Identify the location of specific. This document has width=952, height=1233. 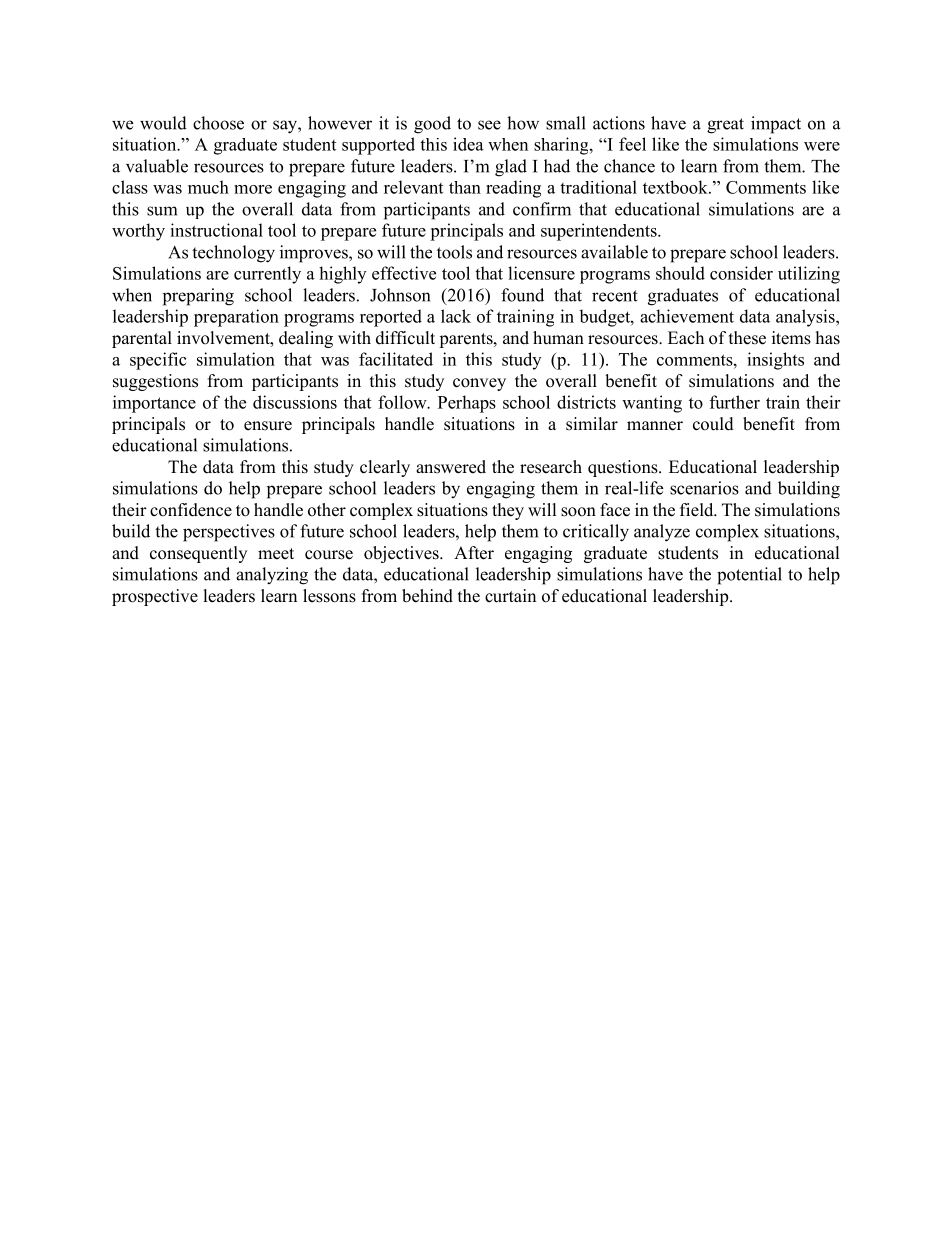
(158, 361).
